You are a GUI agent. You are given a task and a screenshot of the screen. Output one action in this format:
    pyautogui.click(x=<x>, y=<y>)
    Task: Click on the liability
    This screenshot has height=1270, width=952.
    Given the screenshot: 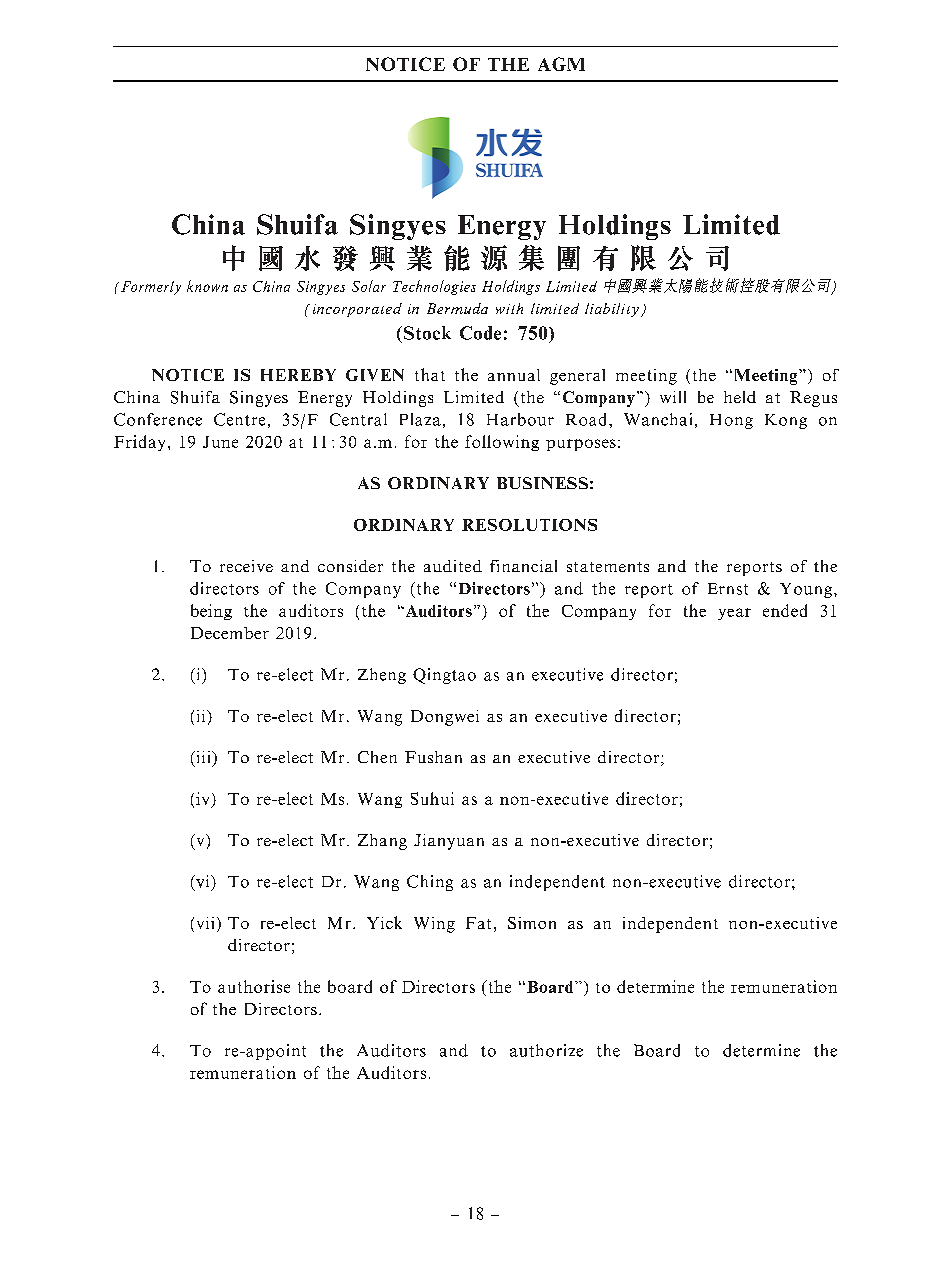 What is the action you would take?
    pyautogui.click(x=612, y=310)
